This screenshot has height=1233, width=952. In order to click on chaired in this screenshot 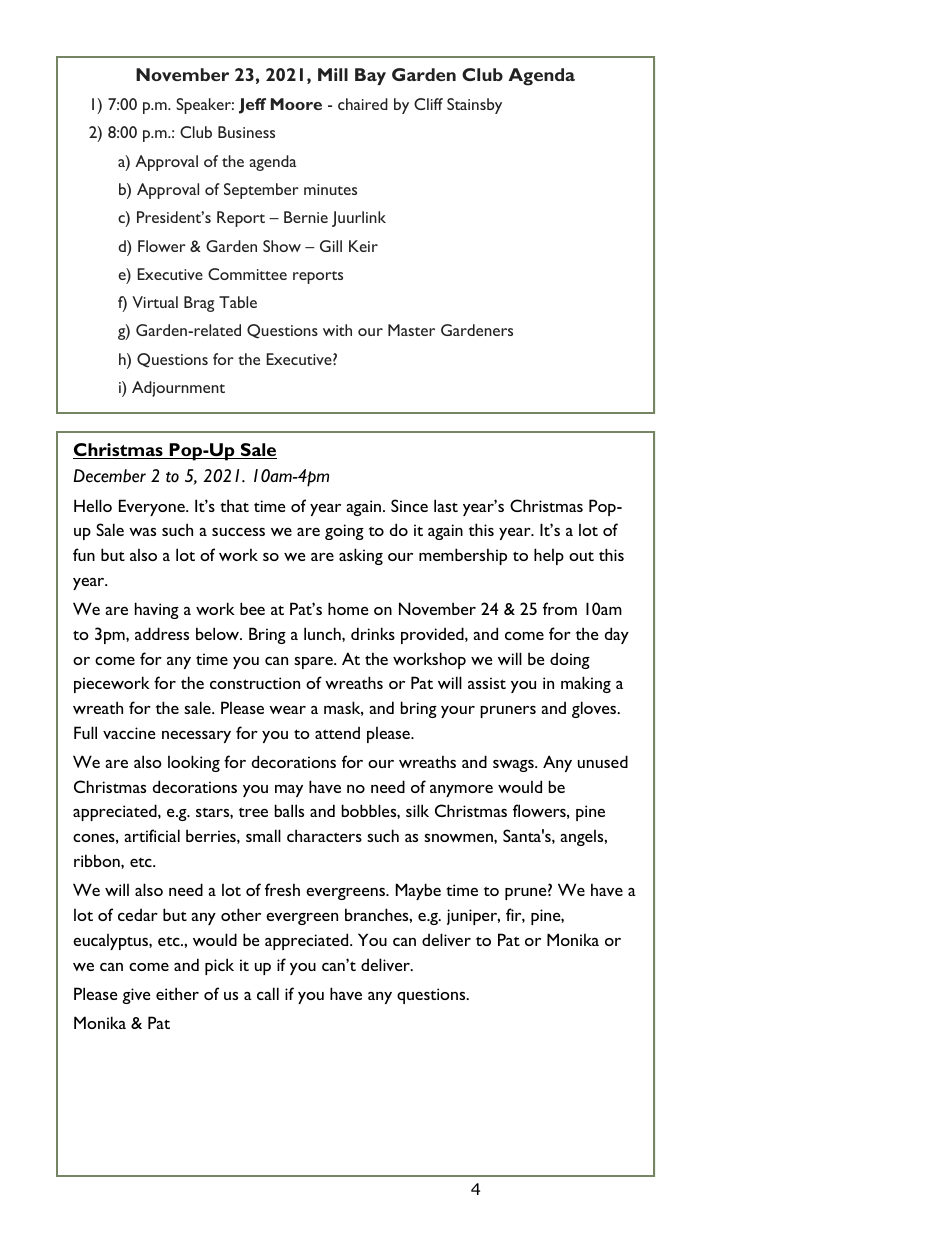, I will do `click(363, 104)`.
